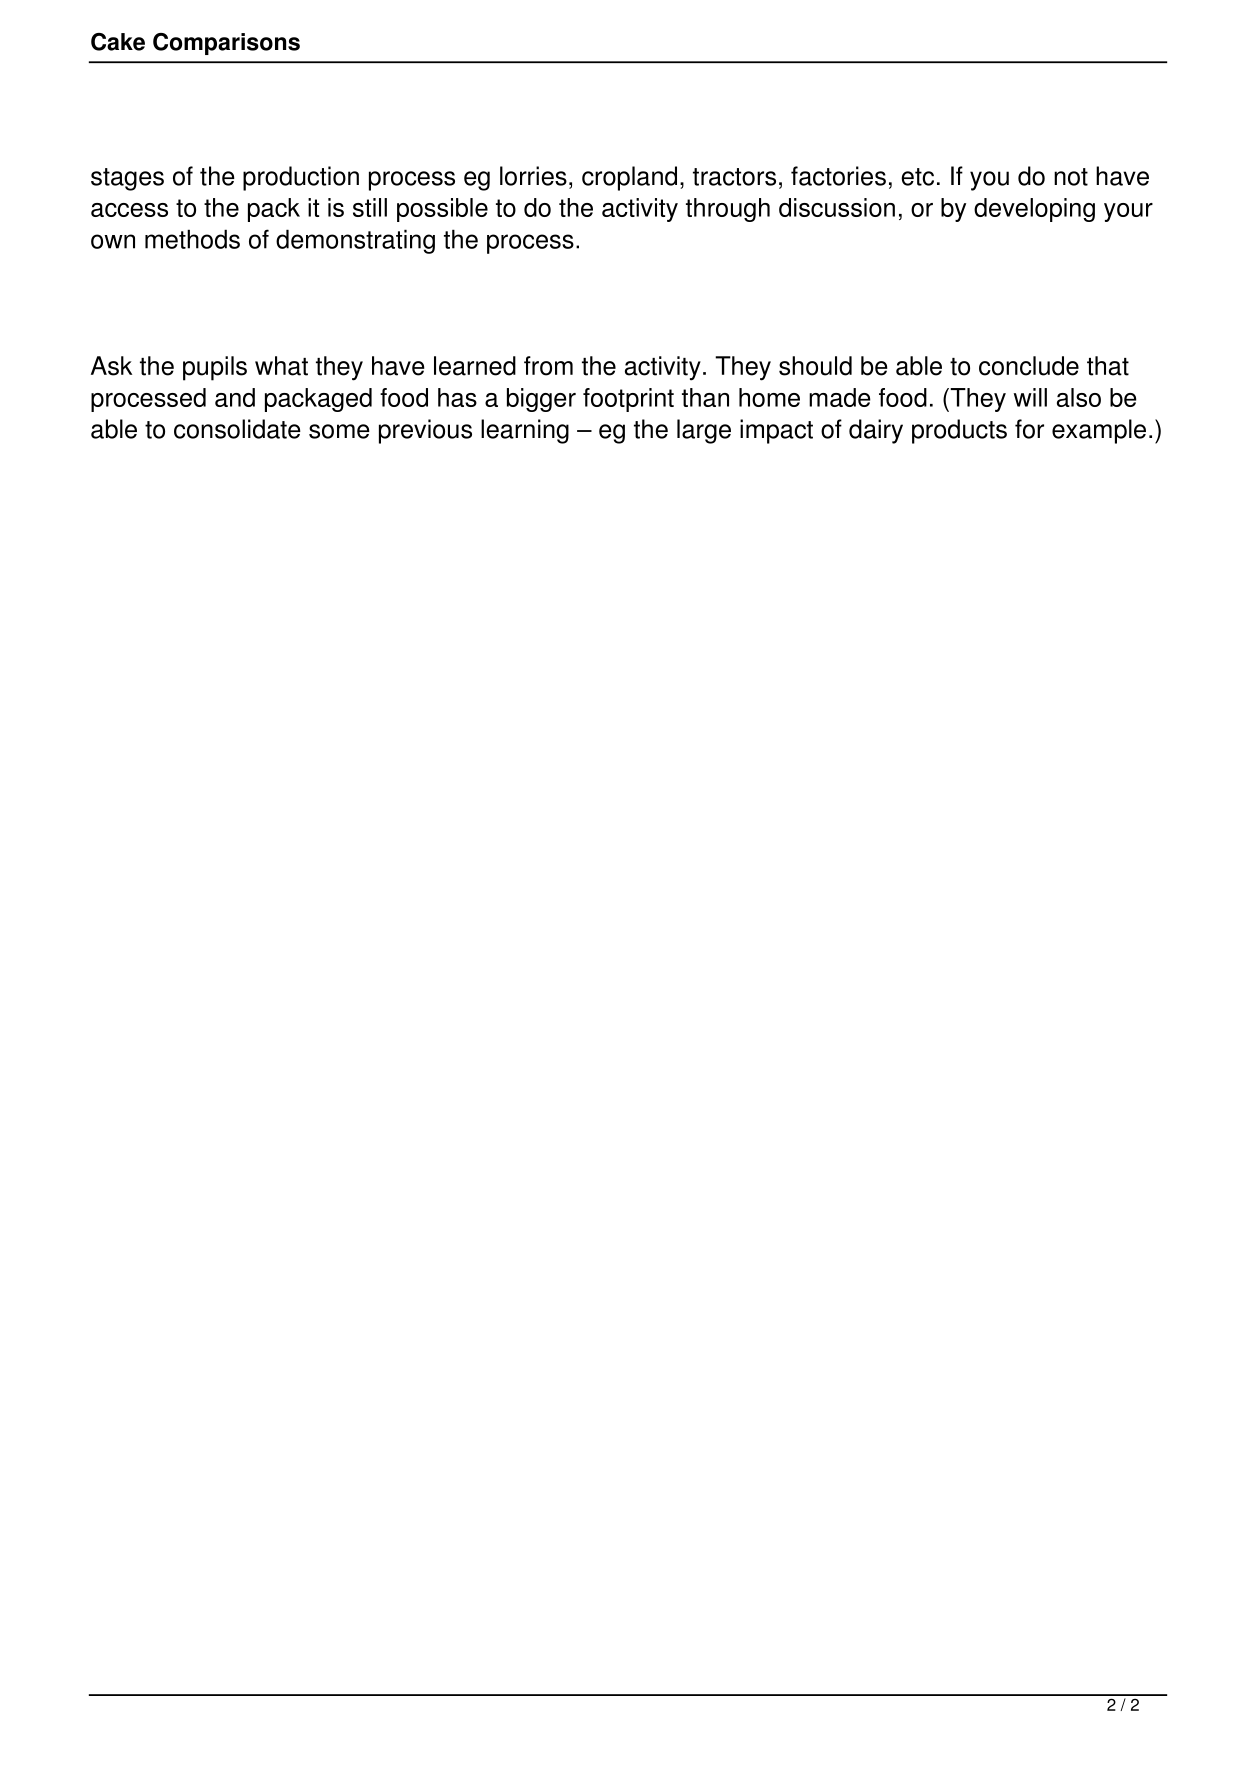 This screenshot has width=1256, height=1776. I want to click on methods, so click(192, 239).
